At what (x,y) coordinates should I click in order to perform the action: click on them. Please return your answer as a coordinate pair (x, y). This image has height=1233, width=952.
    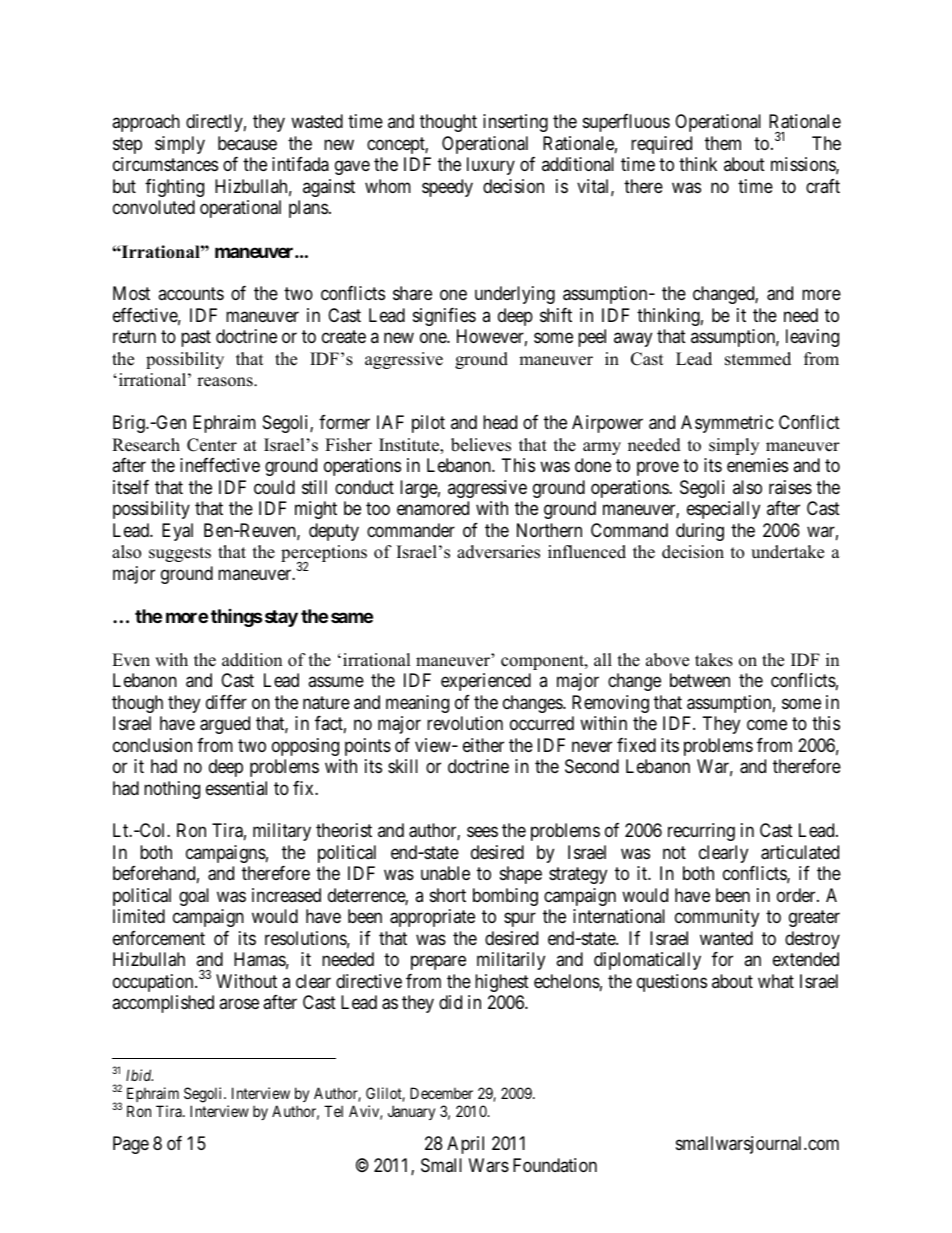
    Looking at the image, I should click on (723, 143).
